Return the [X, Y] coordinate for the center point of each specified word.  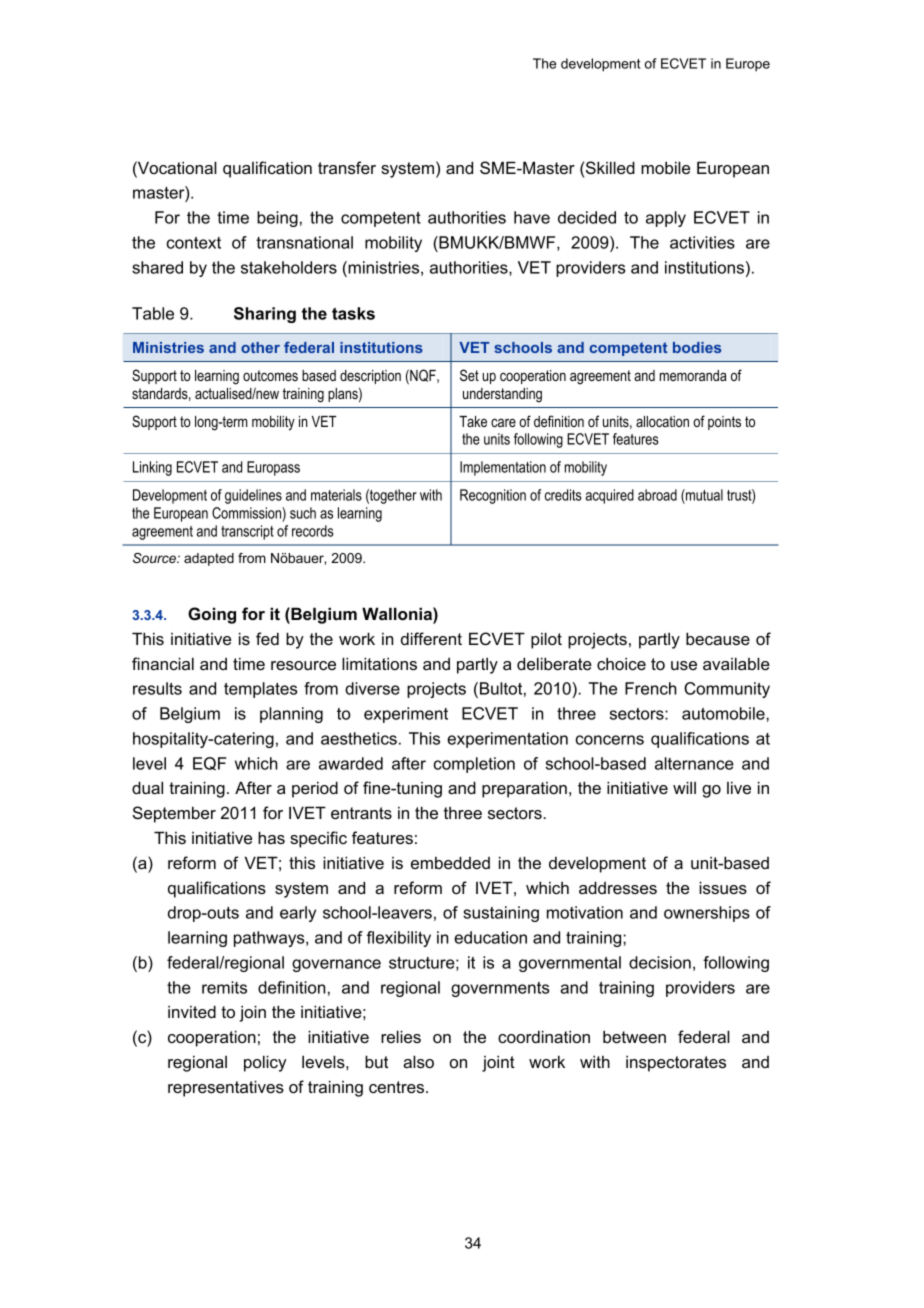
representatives [226, 1088]
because [718, 638]
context [194, 243]
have [532, 217]
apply [666, 219]
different [431, 638]
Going [212, 615]
